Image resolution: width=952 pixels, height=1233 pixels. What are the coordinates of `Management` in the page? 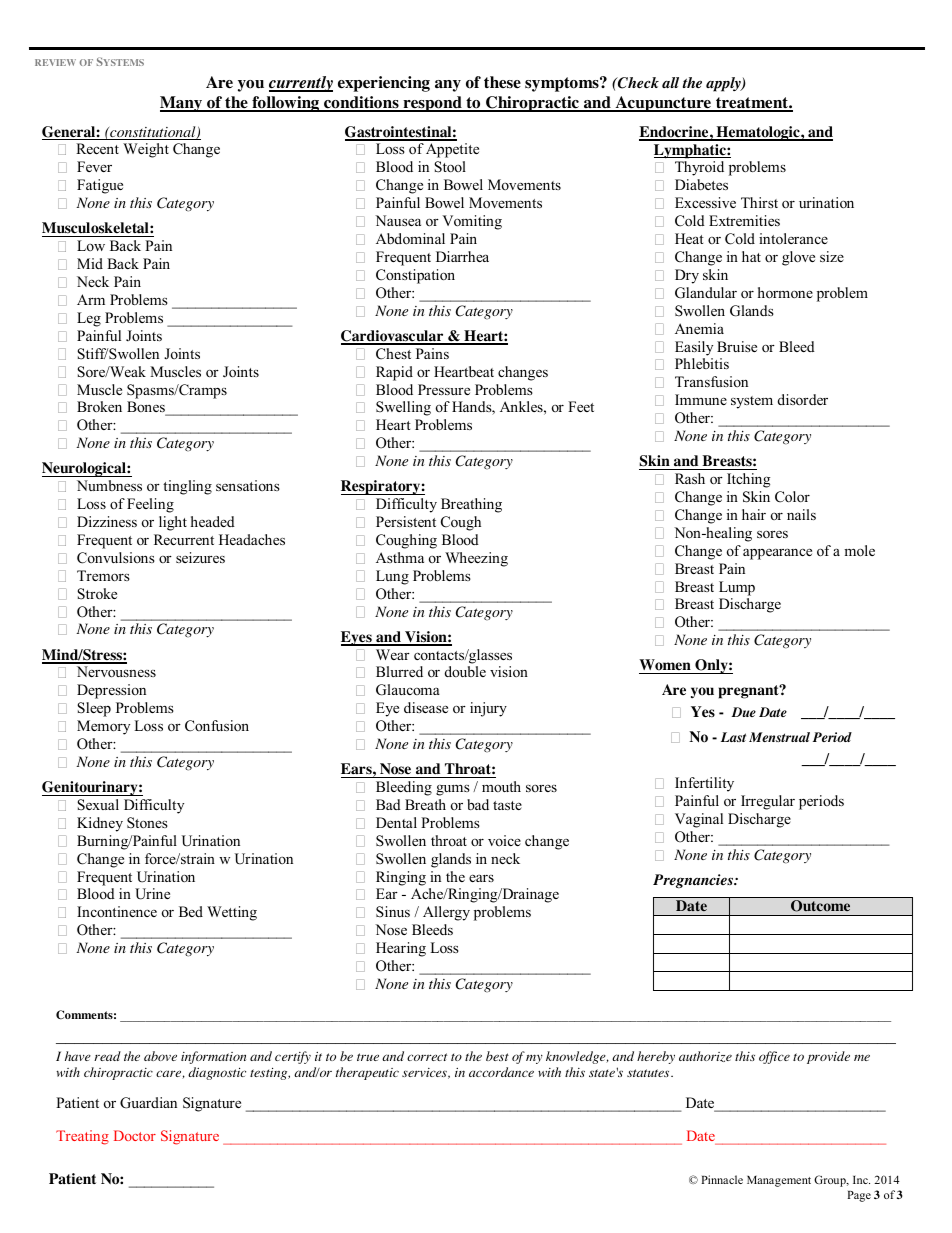 It's located at (779, 1181).
